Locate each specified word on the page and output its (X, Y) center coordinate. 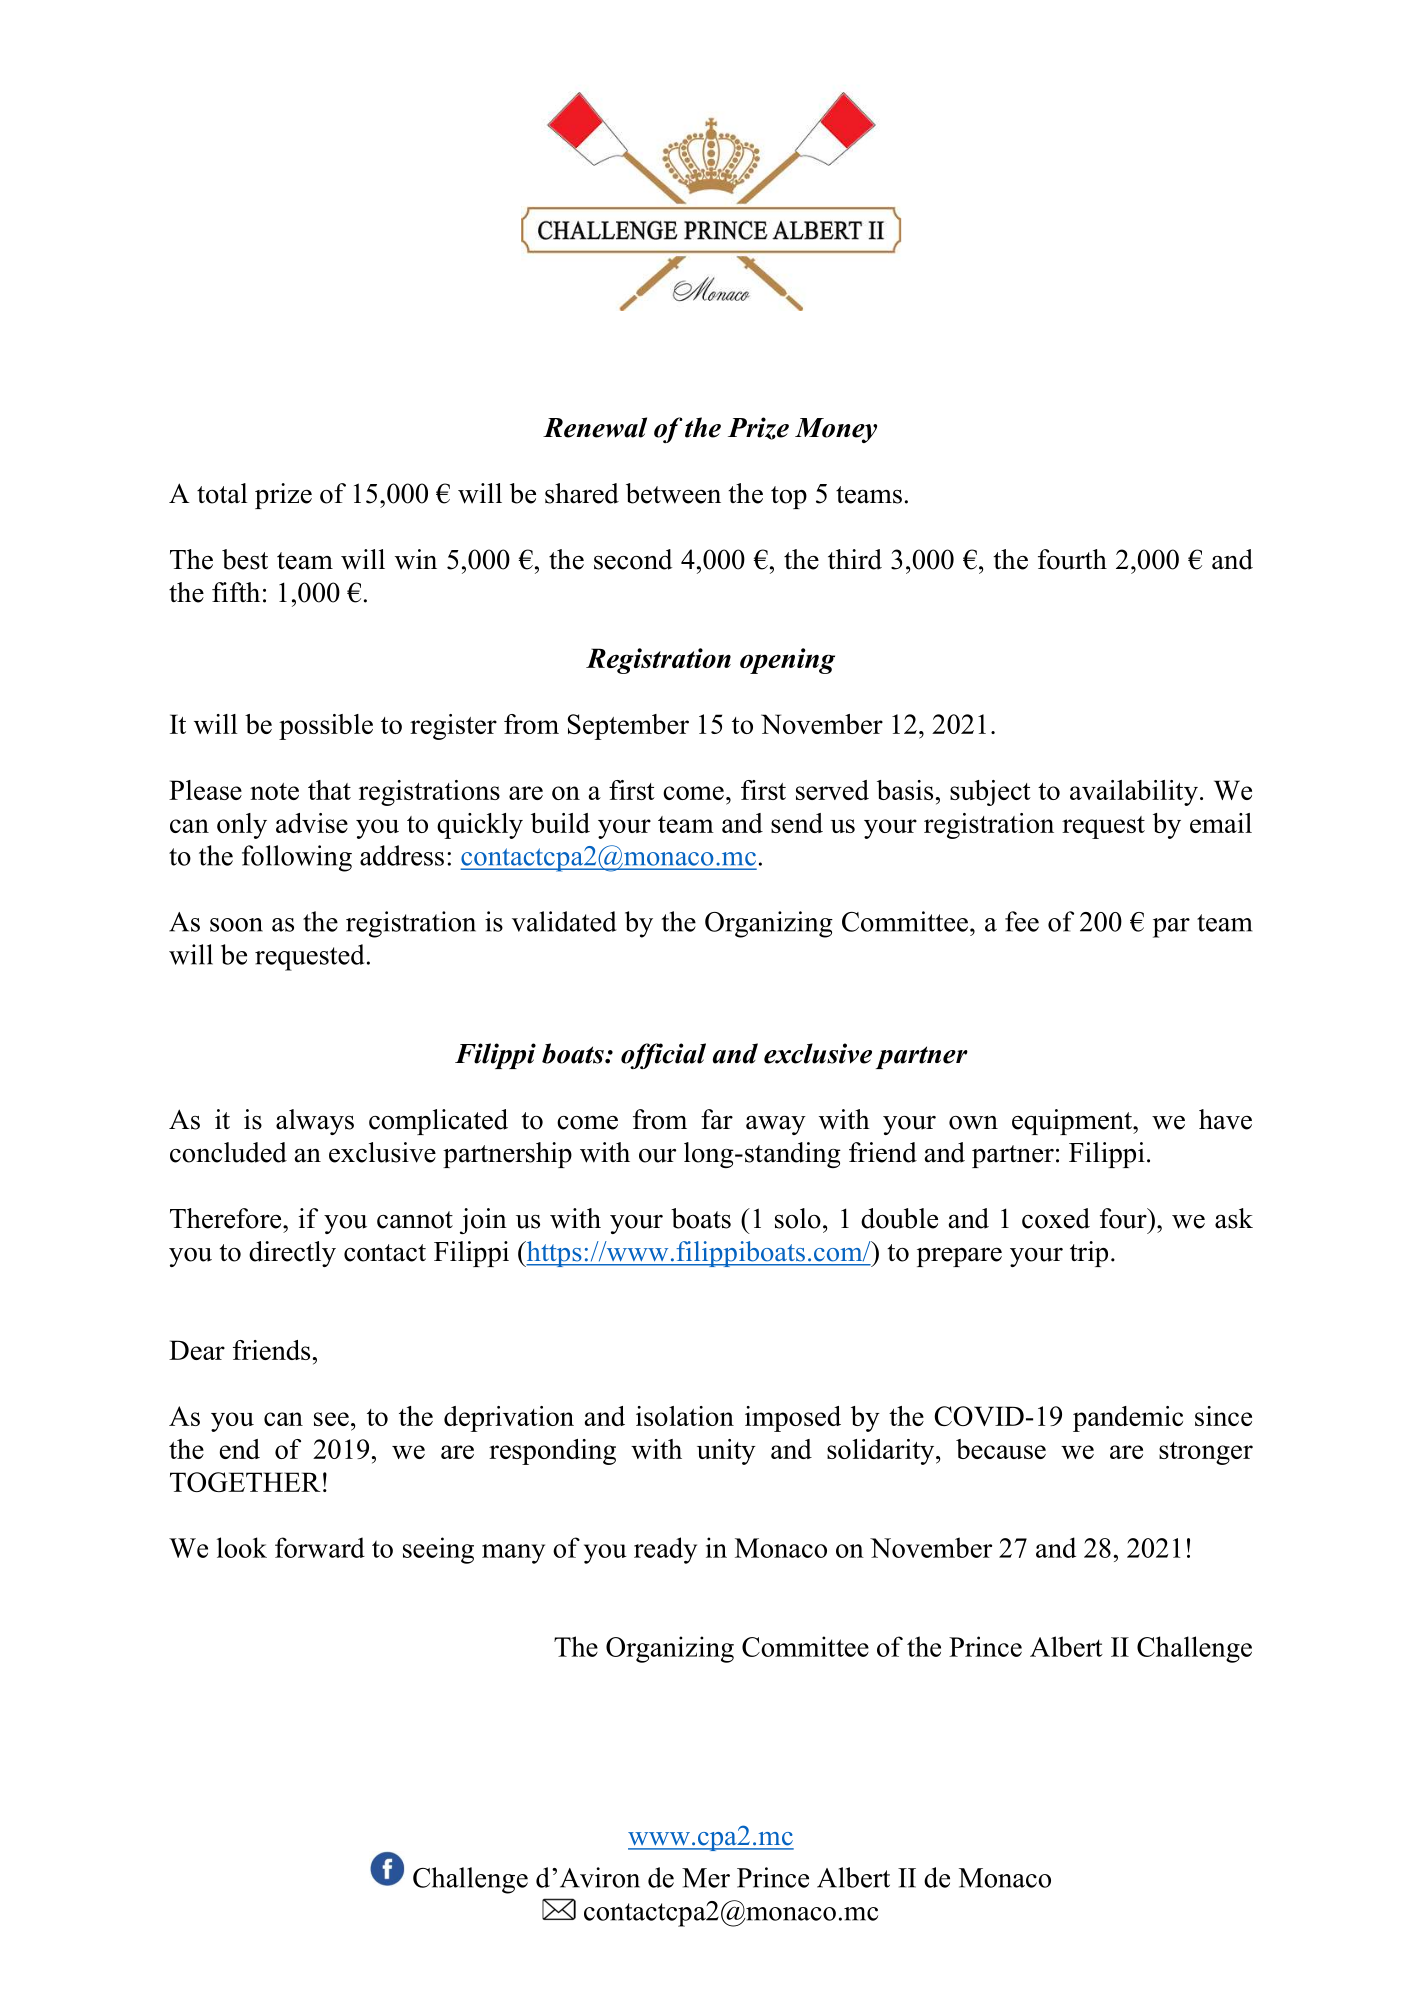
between (673, 493)
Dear (197, 1350)
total (222, 493)
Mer (706, 1878)
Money (836, 430)
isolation (685, 1416)
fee (1022, 921)
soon (236, 925)
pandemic (1128, 1419)
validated (564, 921)
